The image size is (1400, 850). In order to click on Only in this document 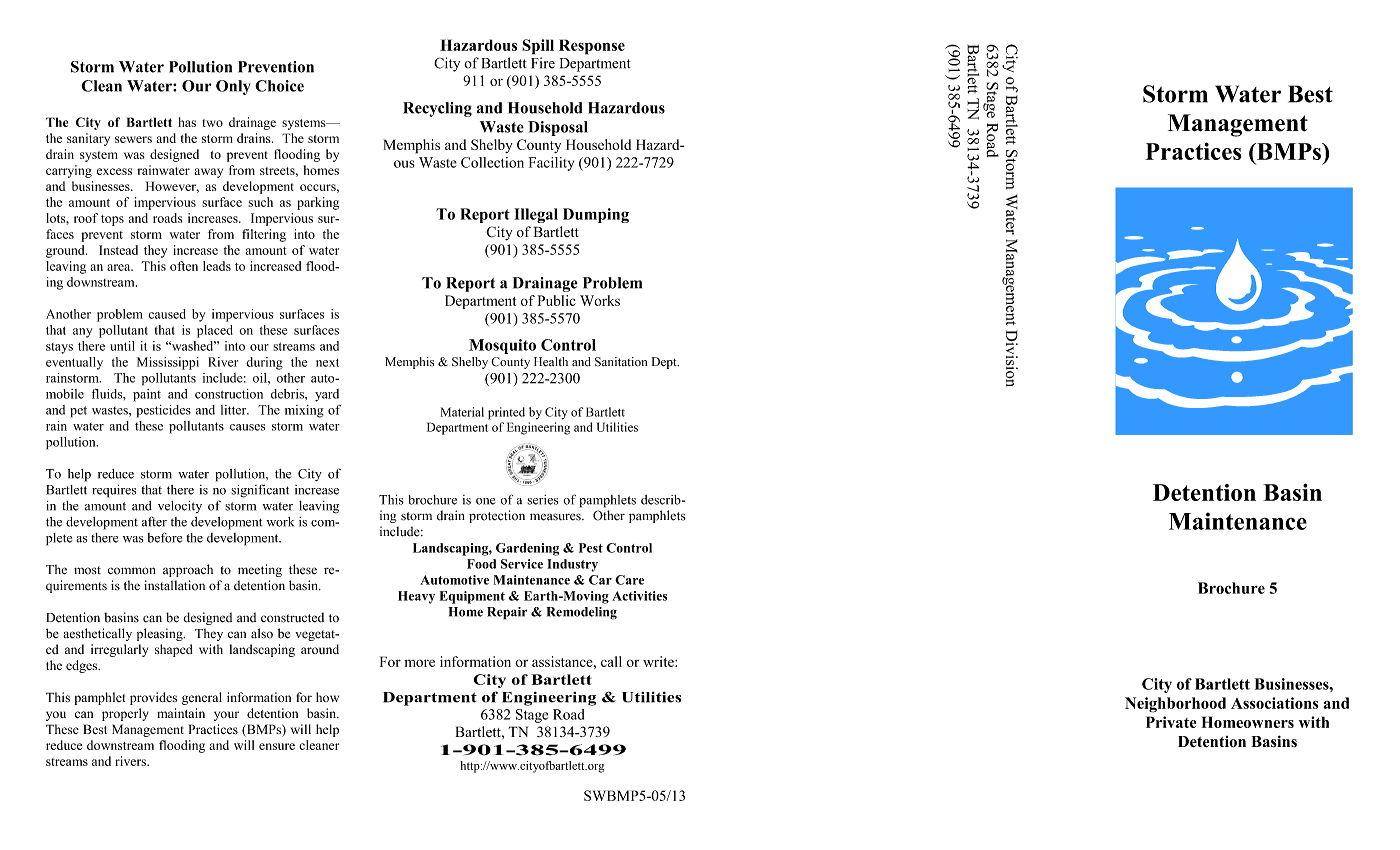, I will do `click(233, 87)`.
